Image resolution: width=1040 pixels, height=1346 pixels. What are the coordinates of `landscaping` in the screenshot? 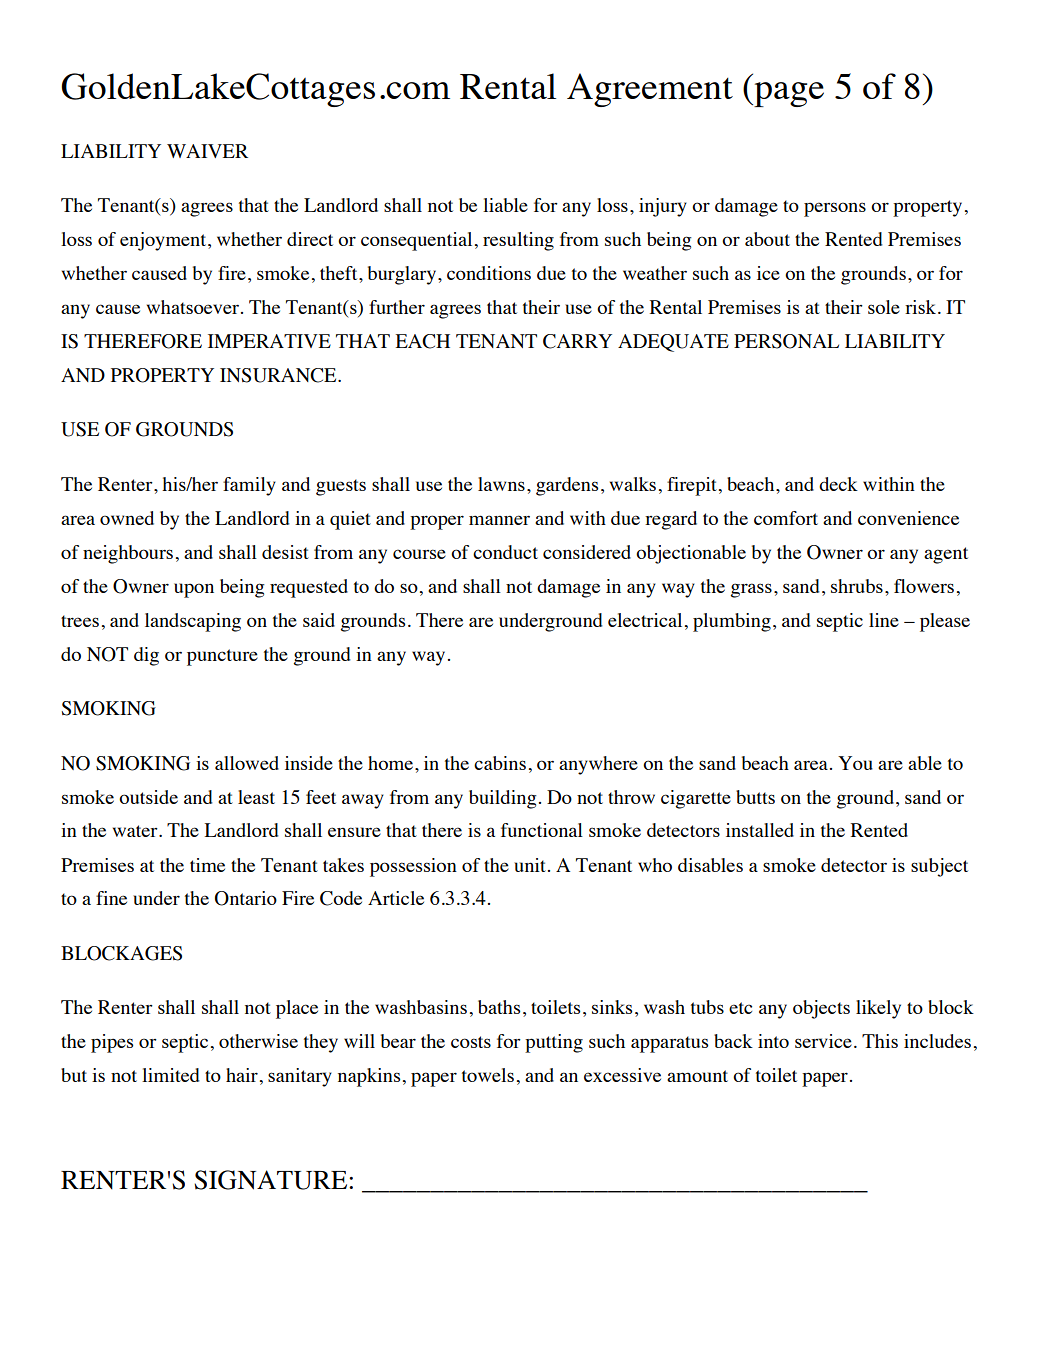 It's located at (193, 622).
